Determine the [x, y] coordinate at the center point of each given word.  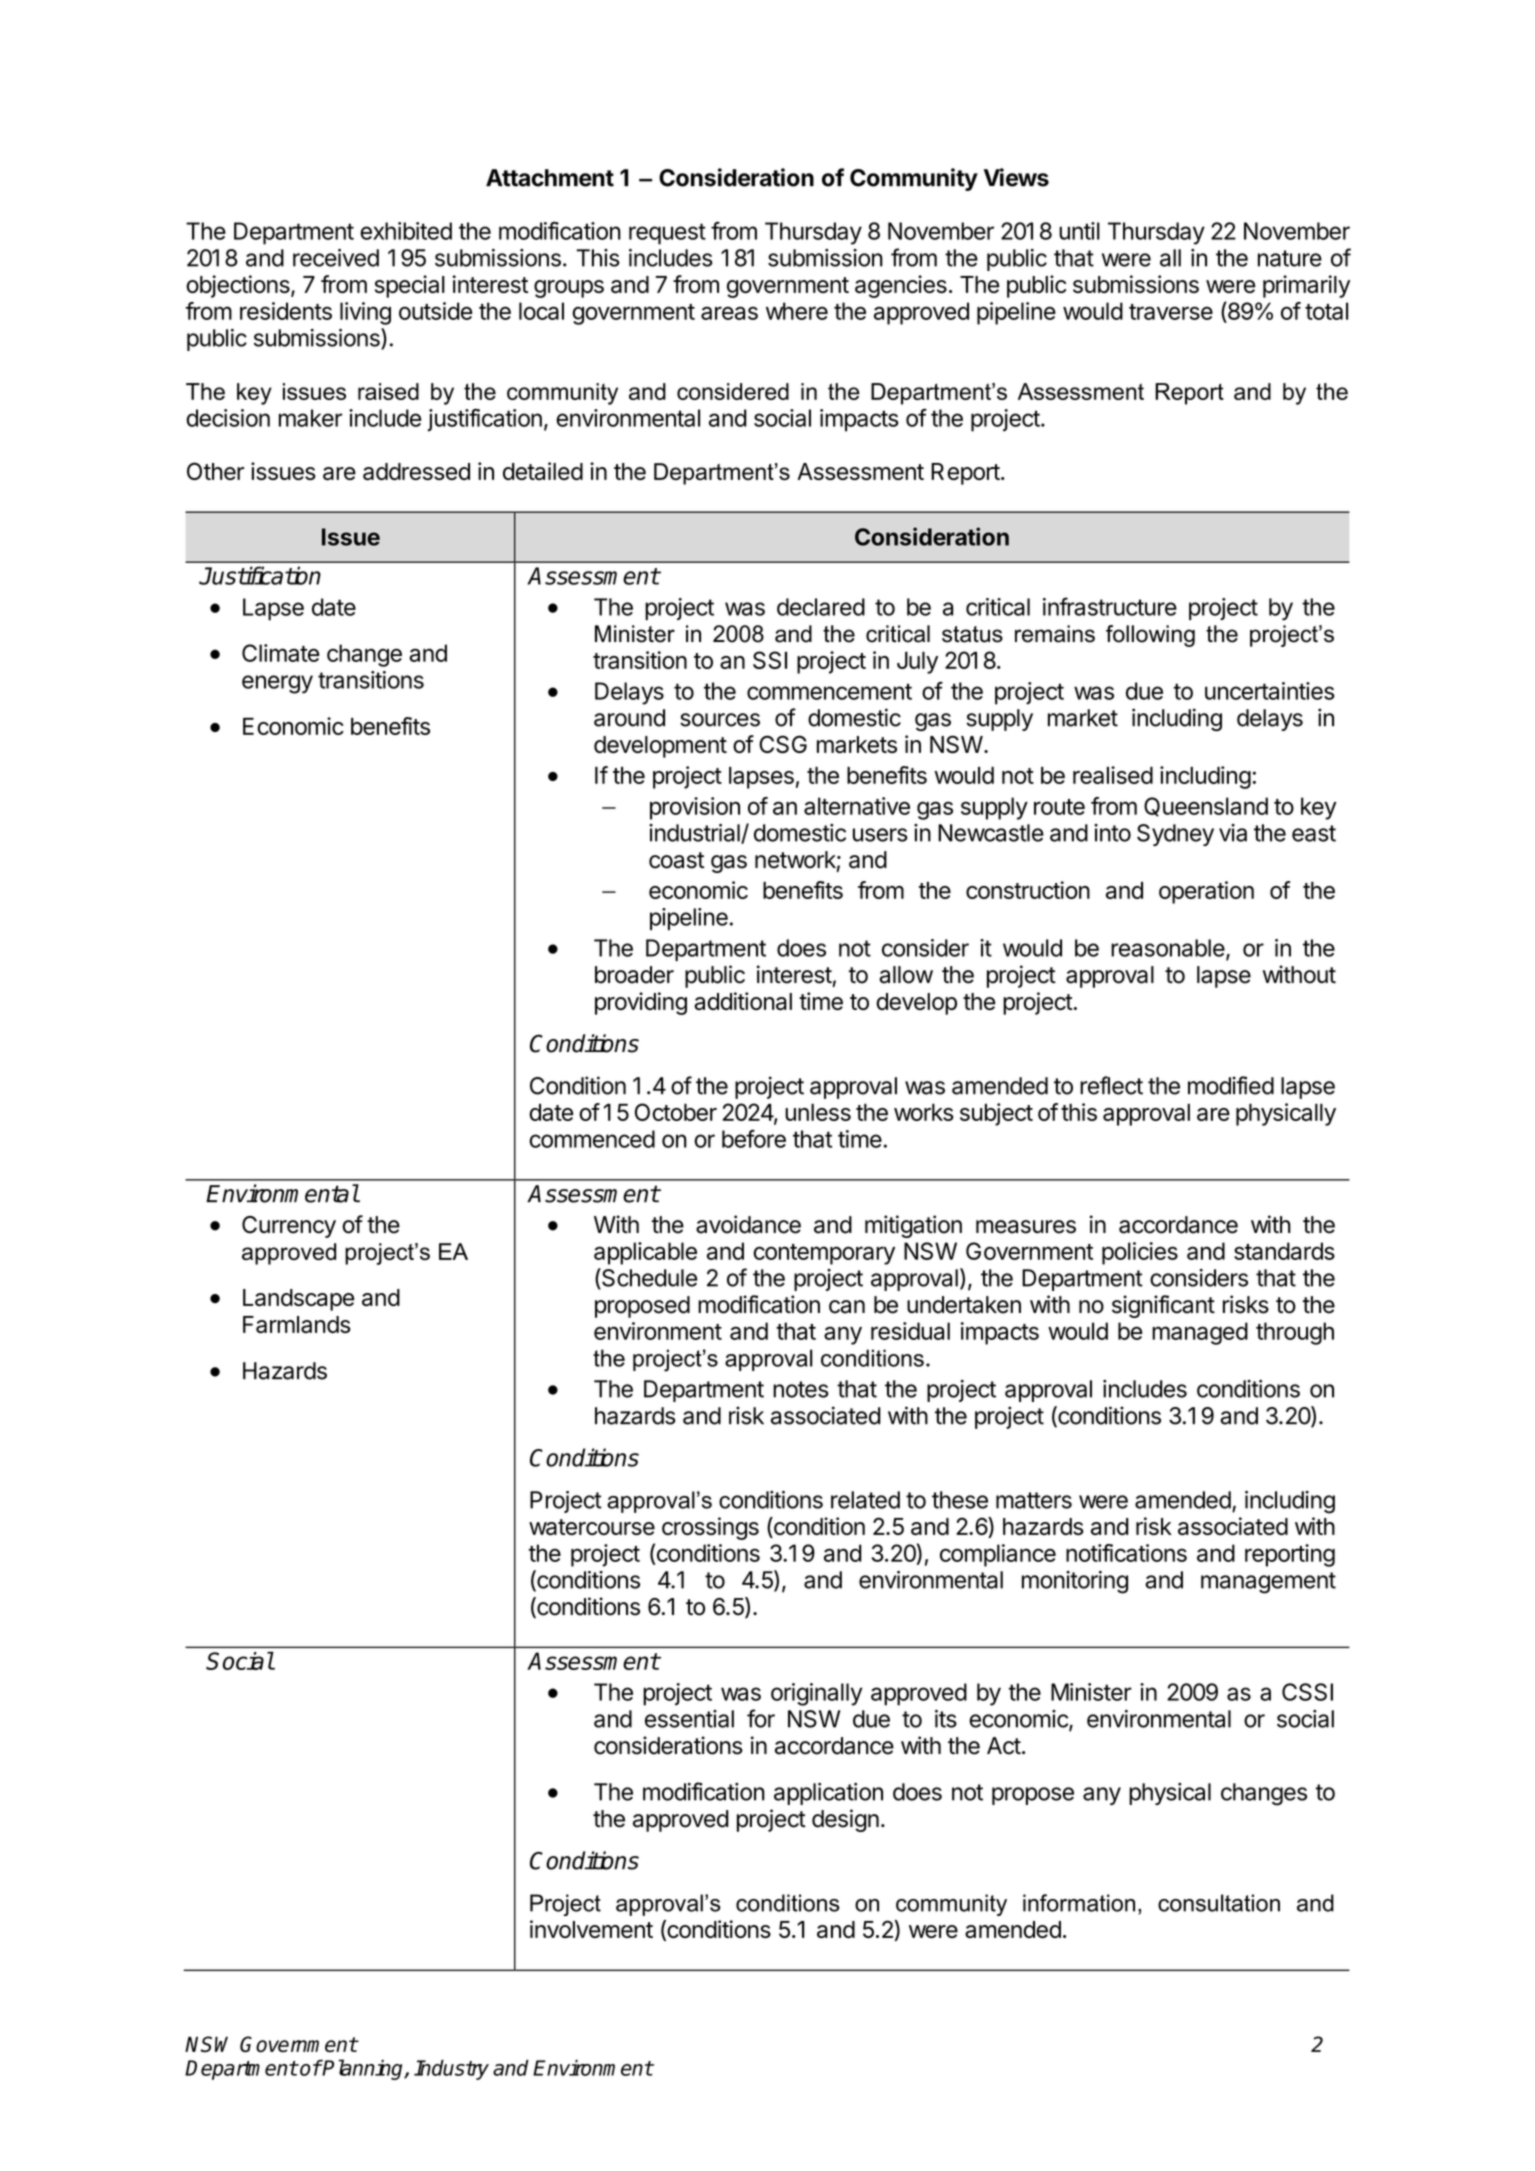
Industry [451, 2070]
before [754, 1139]
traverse [1171, 312]
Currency [289, 1227]
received [336, 258]
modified [1231, 1085]
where [797, 311]
